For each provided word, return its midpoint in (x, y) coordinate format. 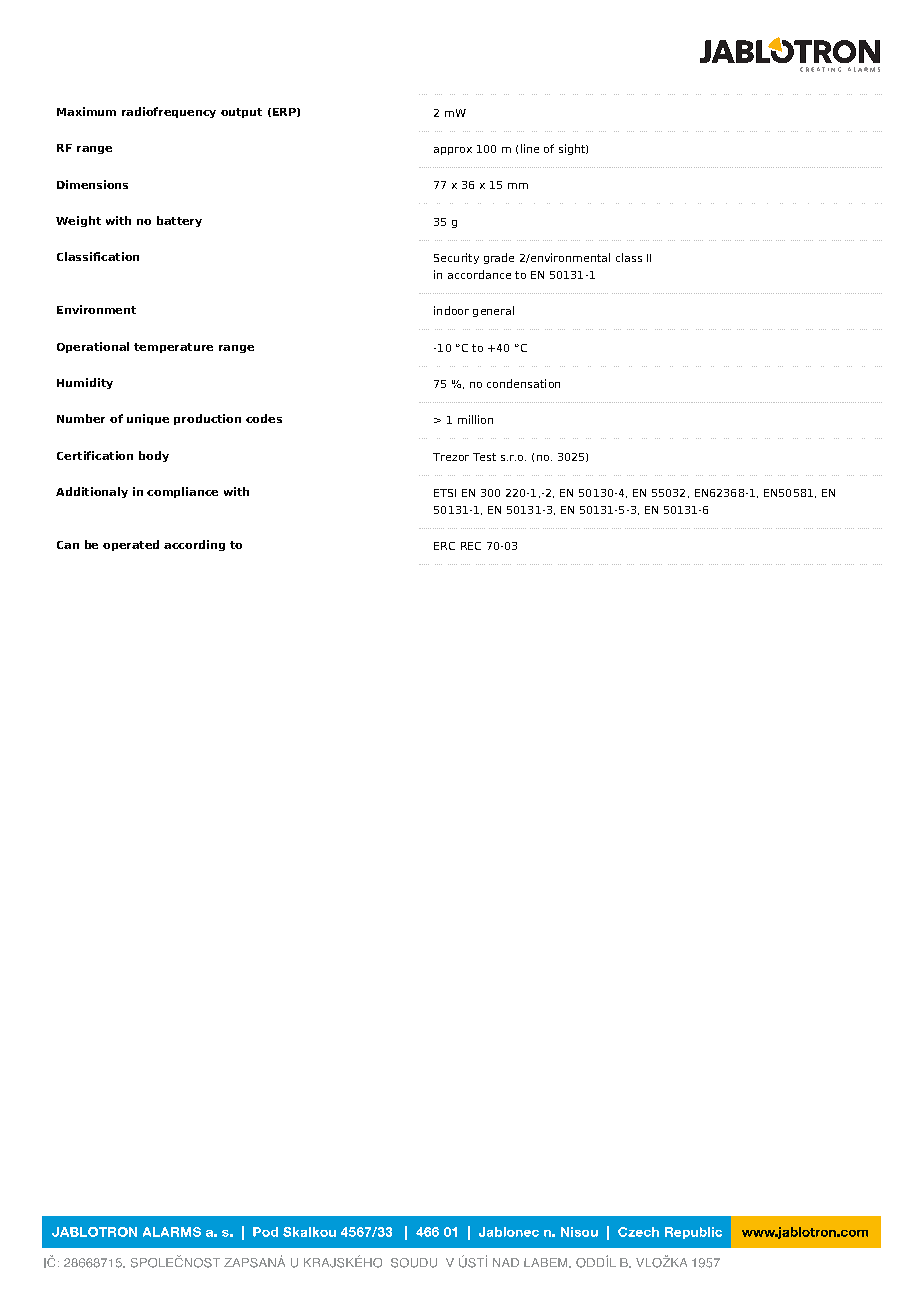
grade (499, 258)
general (493, 311)
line (530, 148)
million (475, 419)
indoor (451, 310)
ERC (444, 546)
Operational (93, 347)
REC (471, 546)
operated (131, 545)
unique (148, 419)
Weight (78, 221)
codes (264, 418)
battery (179, 221)
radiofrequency (169, 112)
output (241, 113)
